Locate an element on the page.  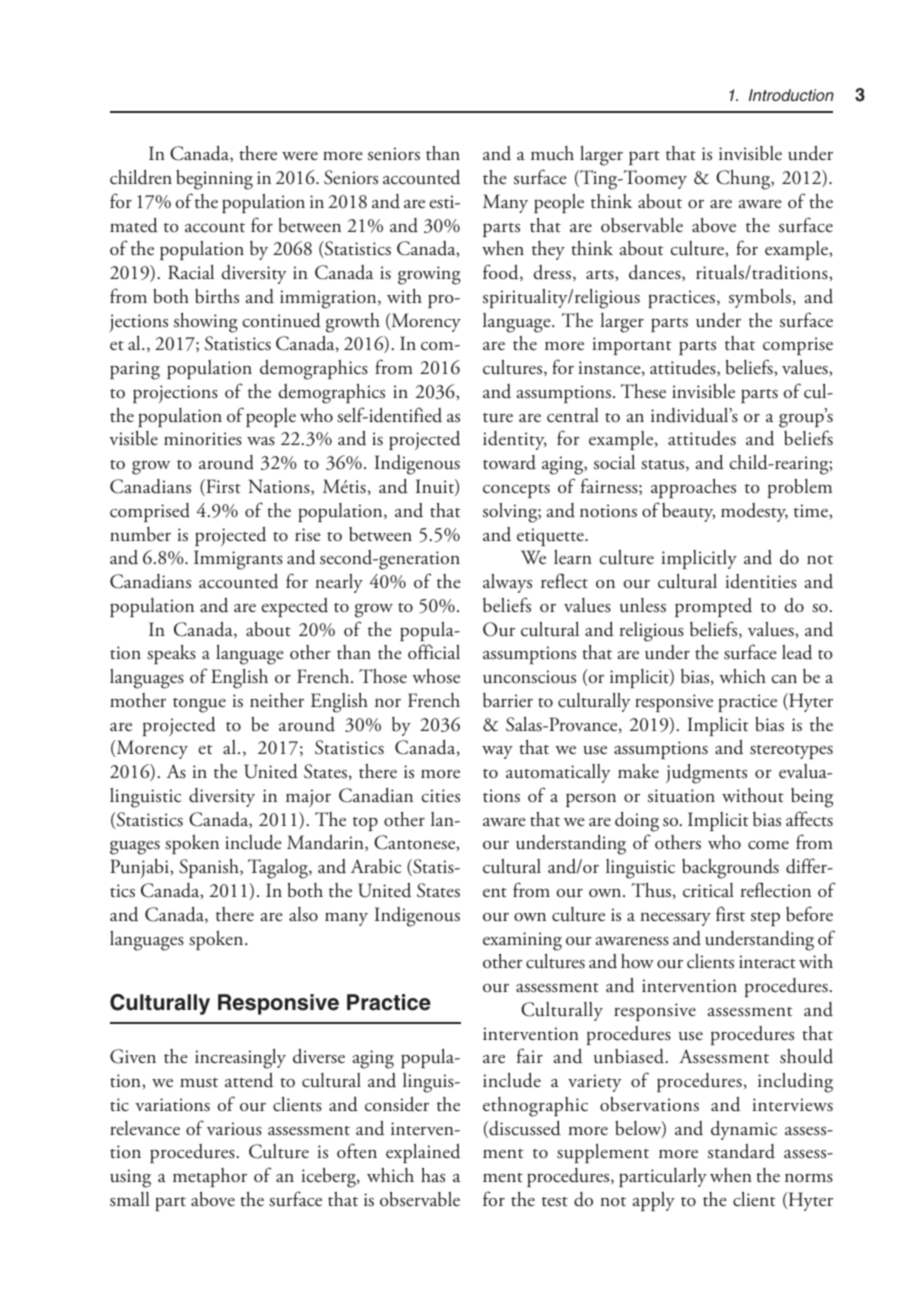
lead is located at coordinates (797, 652).
